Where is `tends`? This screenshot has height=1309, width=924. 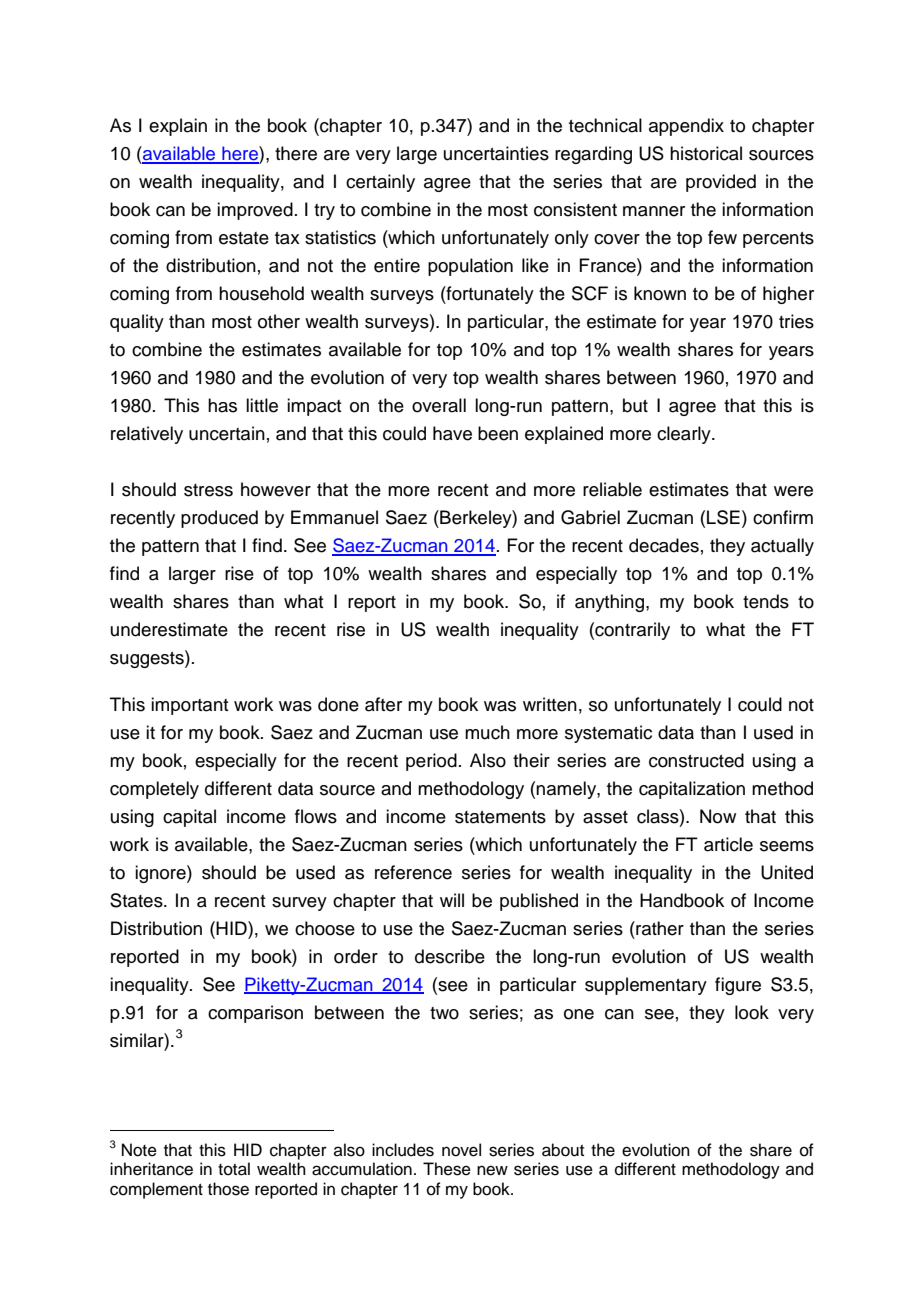 tends is located at coordinates (766, 601).
